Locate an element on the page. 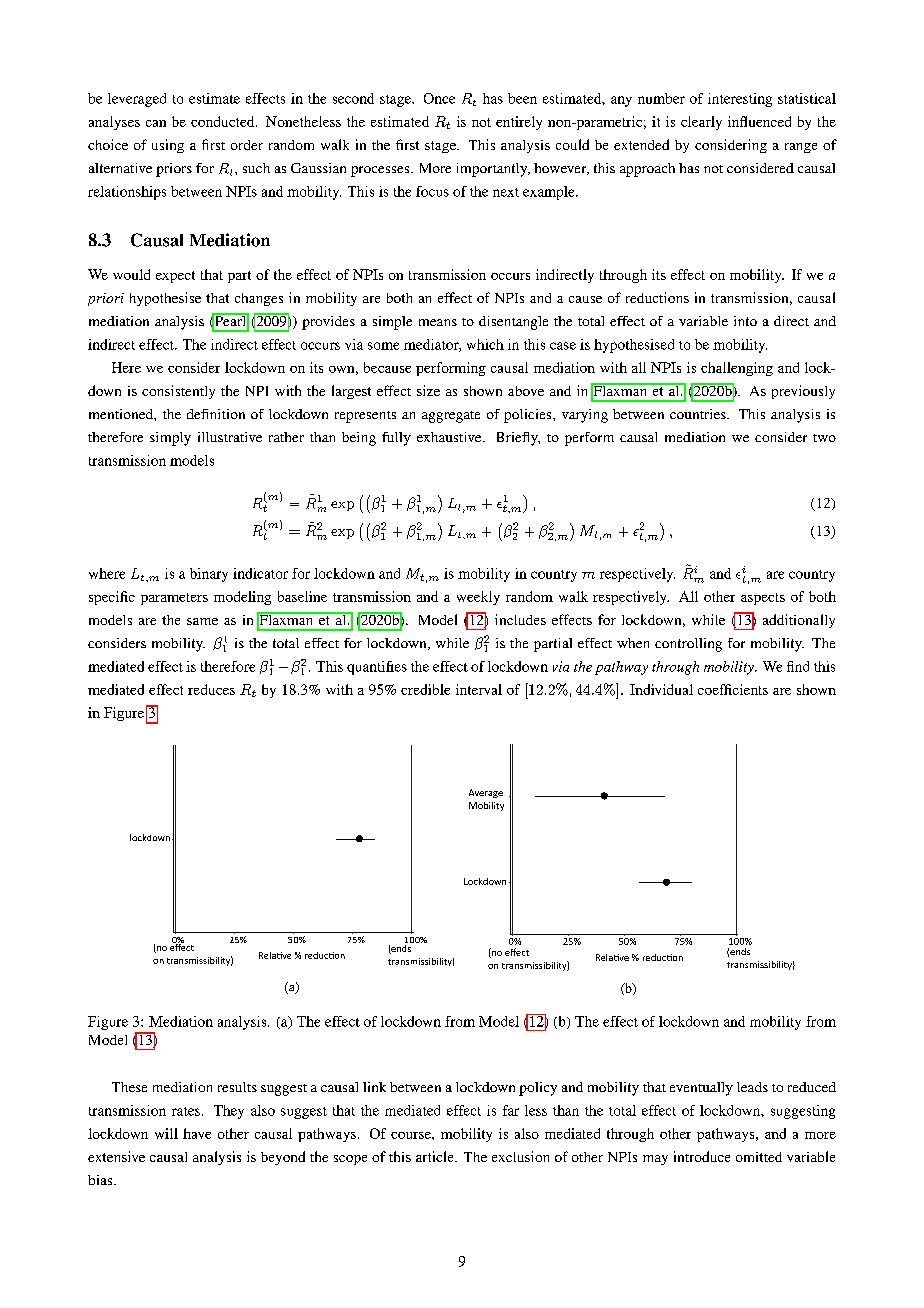 Image resolution: width=924 pixels, height=1308 pixels. have is located at coordinates (197, 1133).
